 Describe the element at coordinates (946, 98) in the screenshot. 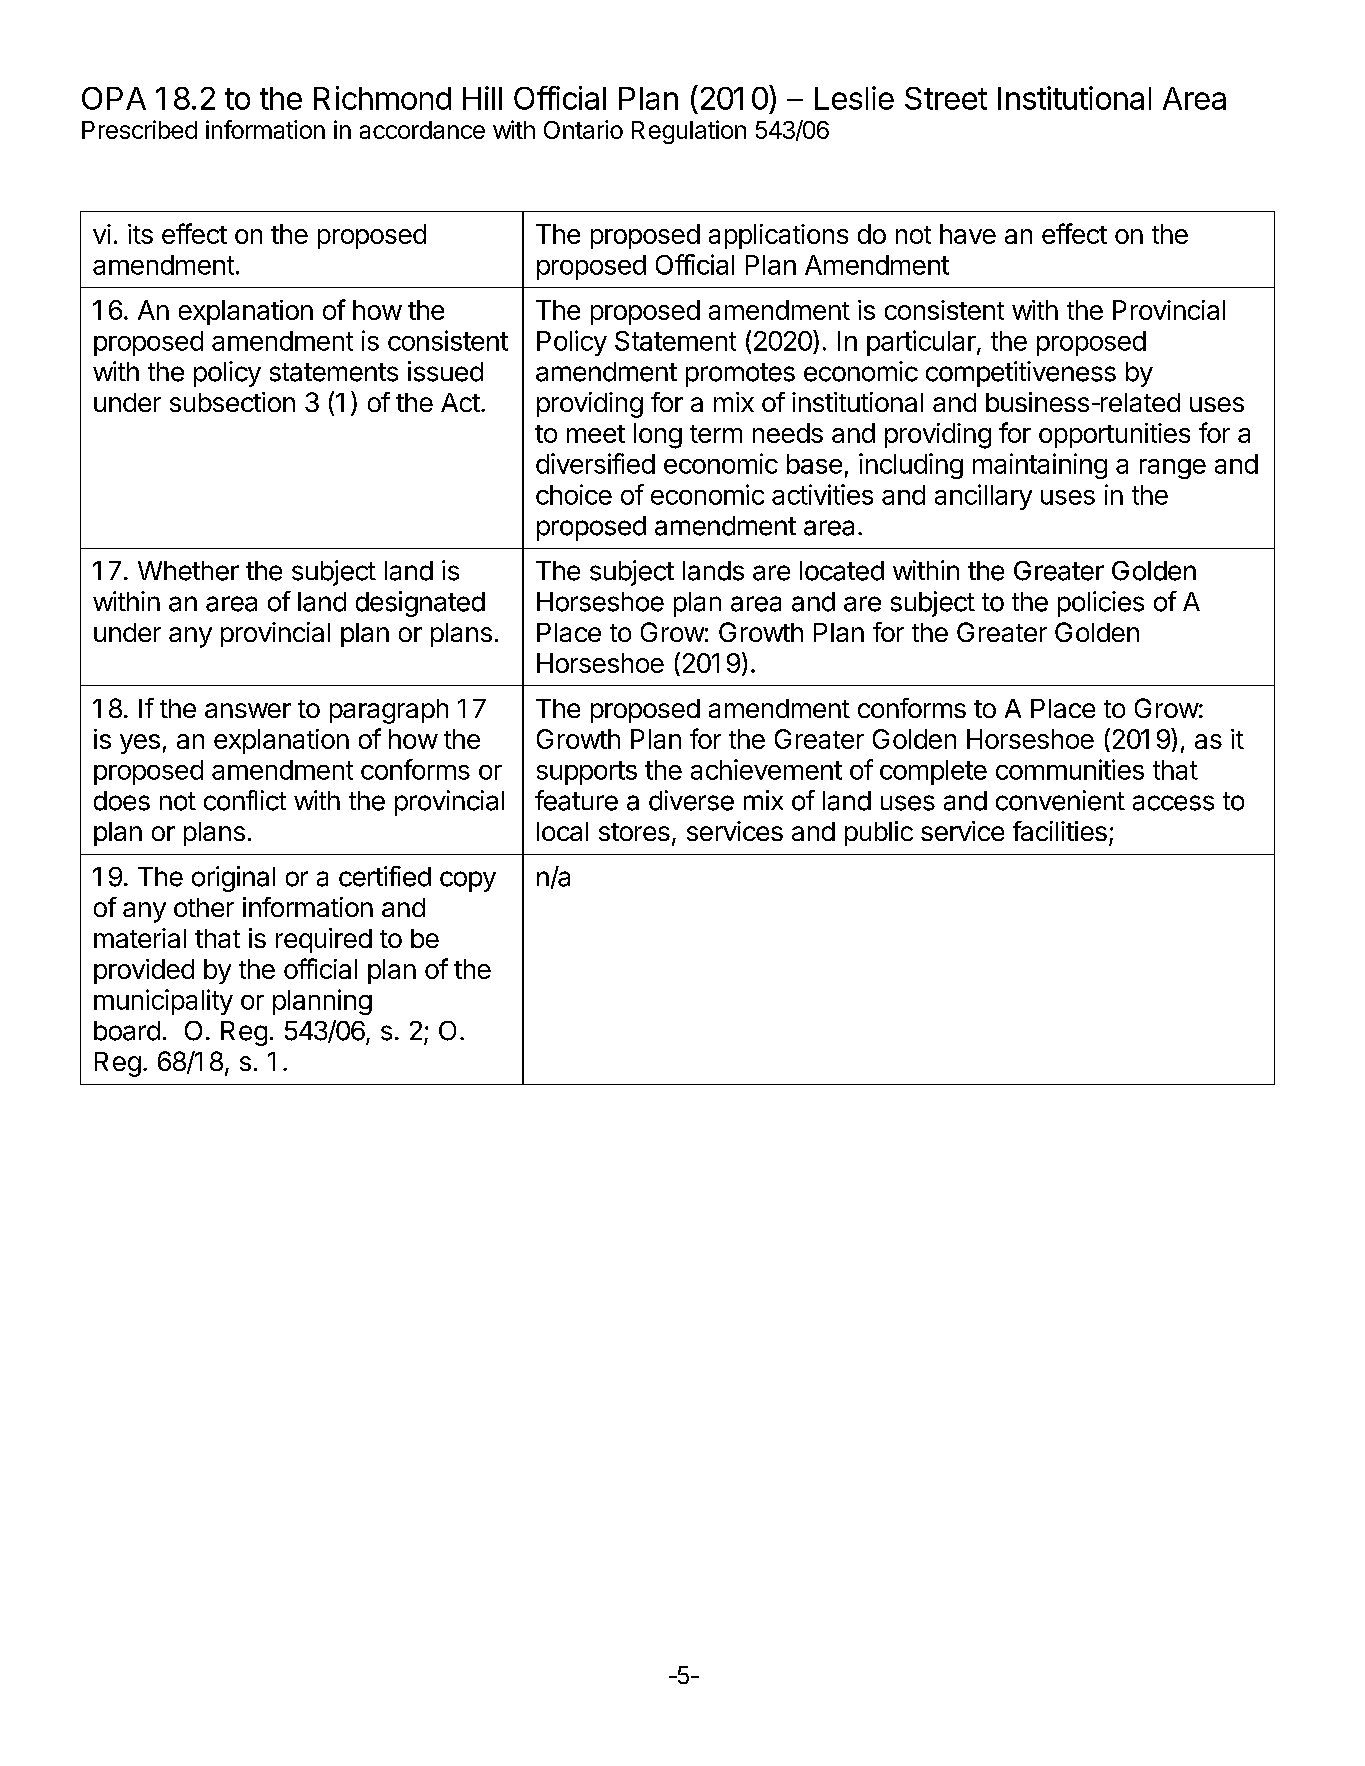

I see `Street` at that location.
